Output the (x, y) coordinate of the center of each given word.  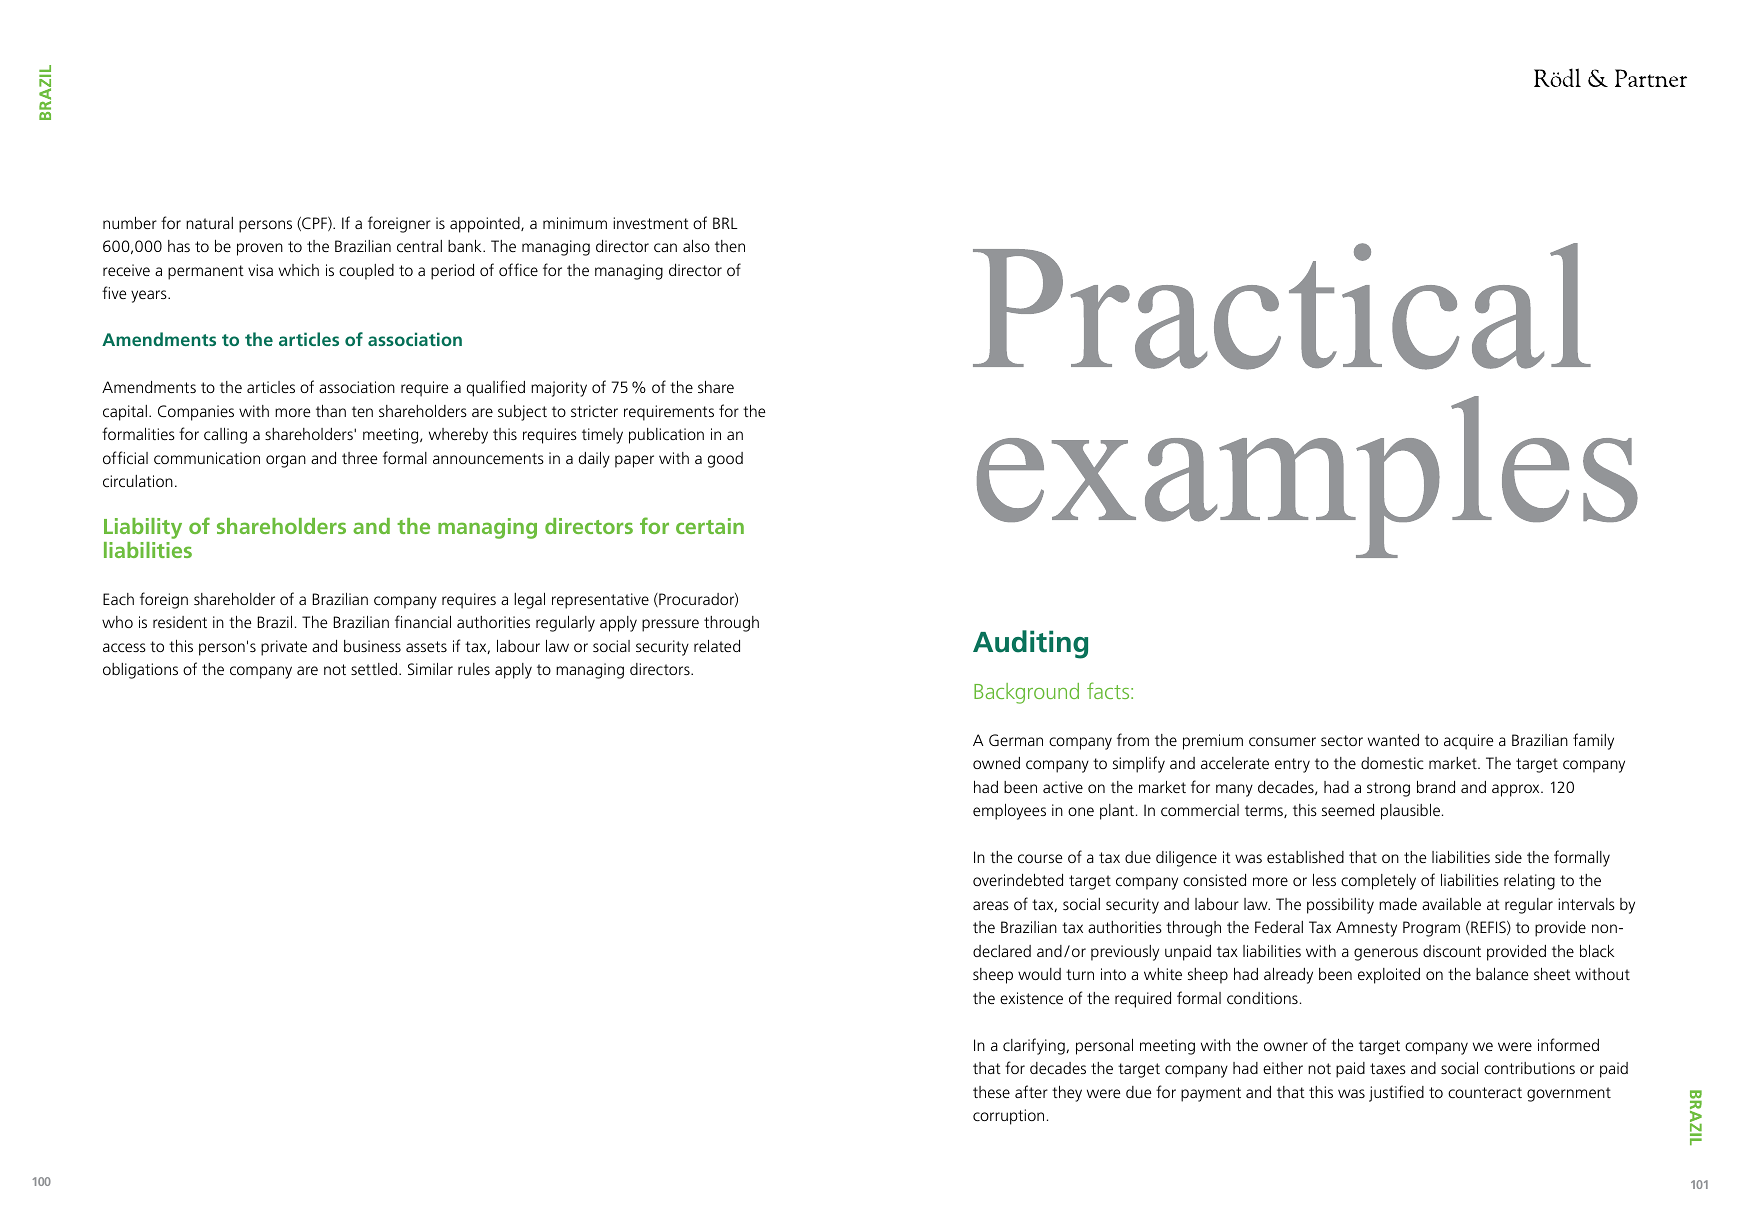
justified (1396, 1093)
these (991, 1092)
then (730, 246)
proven (260, 249)
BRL (725, 223)
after (1031, 1091)
